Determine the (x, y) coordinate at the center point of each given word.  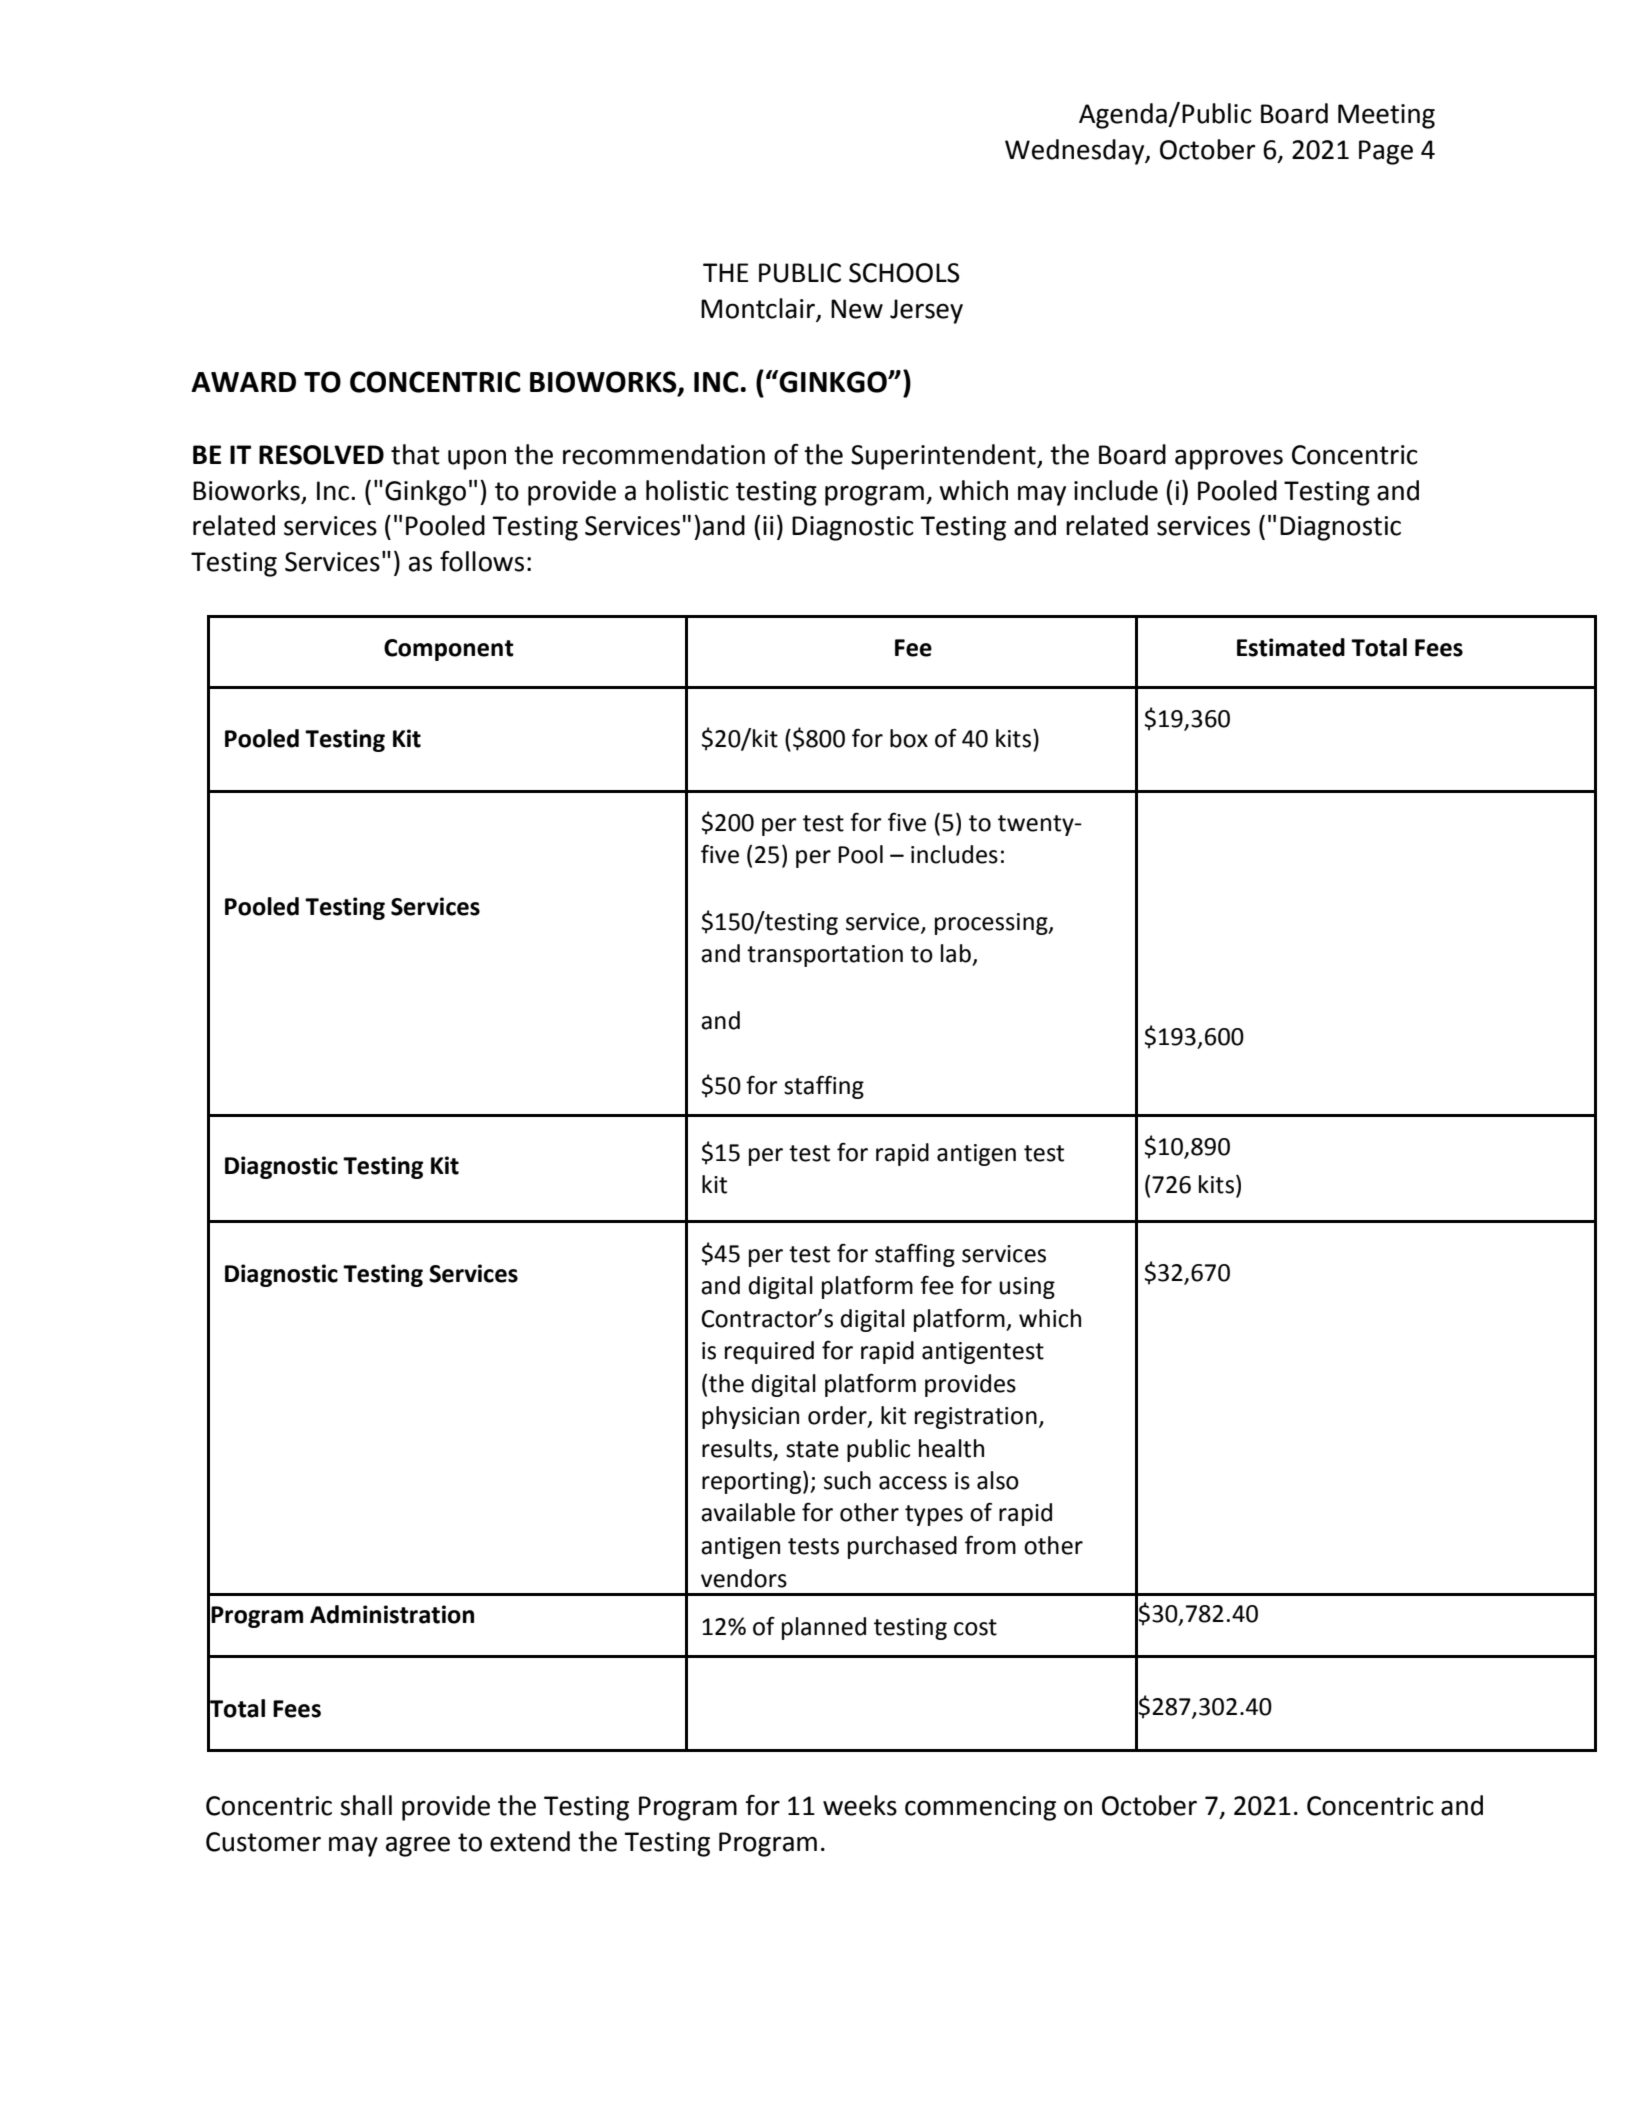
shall (366, 1805)
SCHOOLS (904, 273)
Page (1386, 152)
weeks (860, 1805)
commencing (980, 1808)
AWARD (243, 382)
